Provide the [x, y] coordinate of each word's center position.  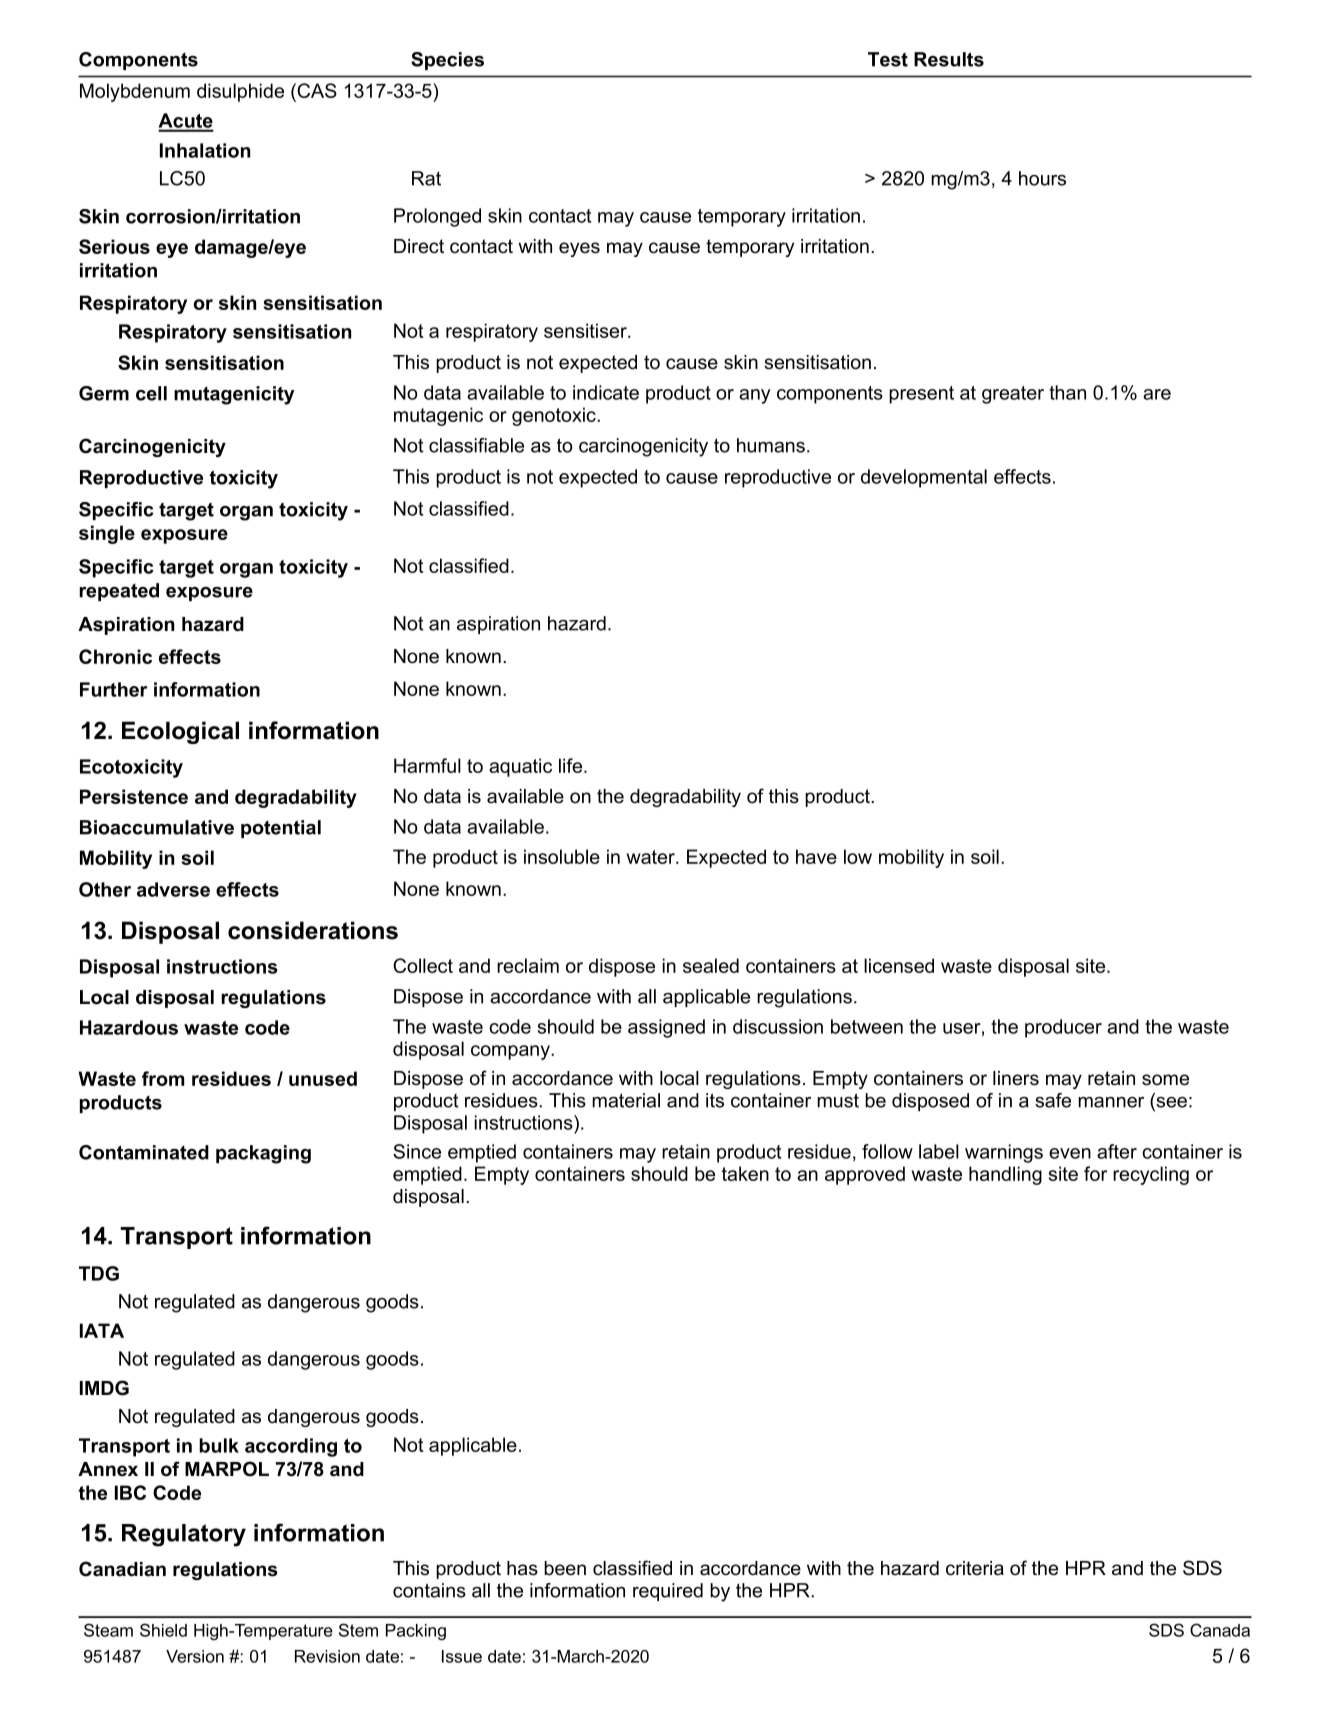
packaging [263, 1154]
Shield [163, 1630]
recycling [1151, 1175]
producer [1063, 1028]
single [107, 534]
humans [771, 445]
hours [1042, 178]
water [652, 857]
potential [281, 829]
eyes [579, 249]
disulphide [240, 92]
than [1067, 392]
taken [745, 1173]
